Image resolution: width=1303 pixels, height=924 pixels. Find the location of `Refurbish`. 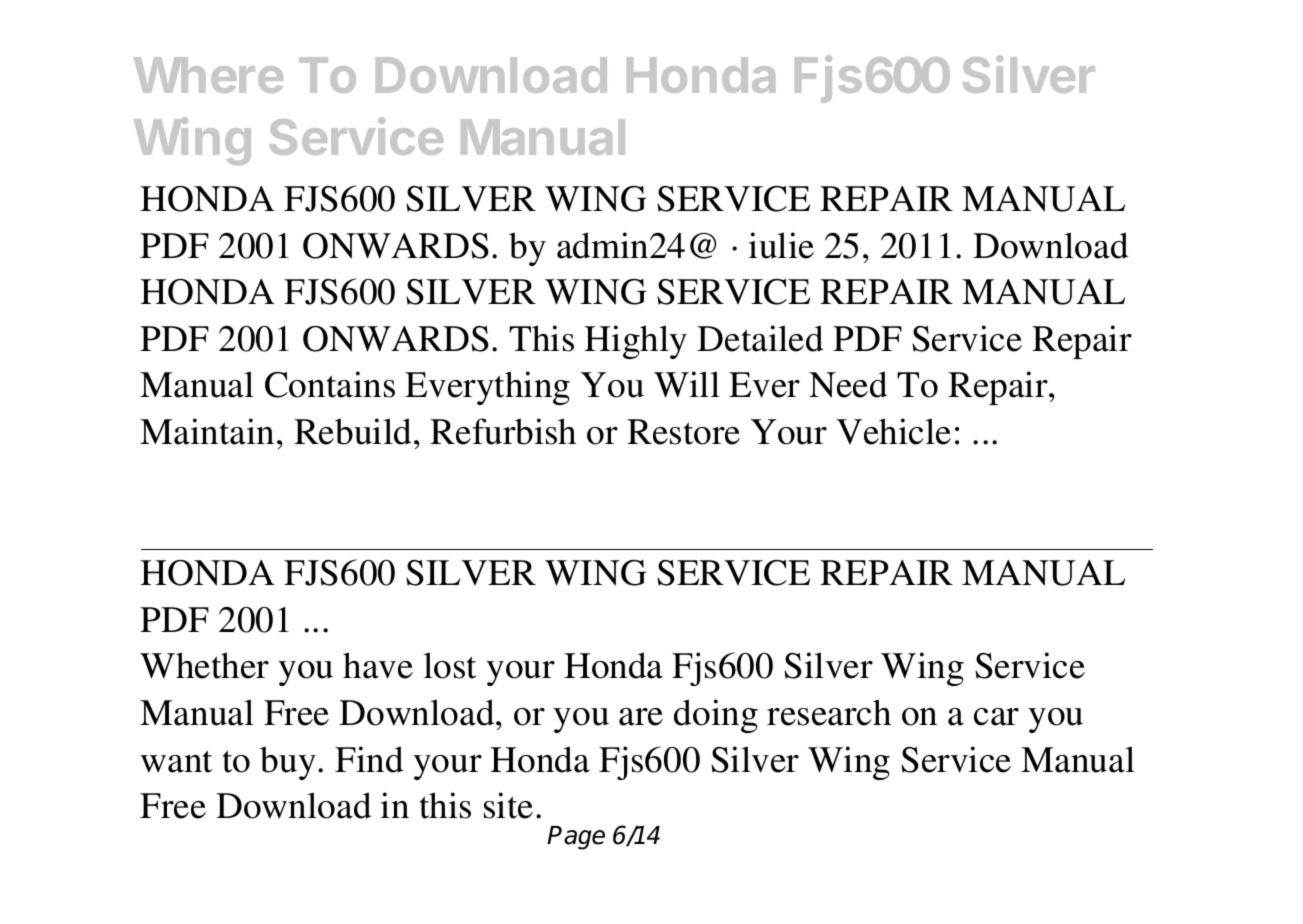

Refurbish is located at coordinates (503, 431).
